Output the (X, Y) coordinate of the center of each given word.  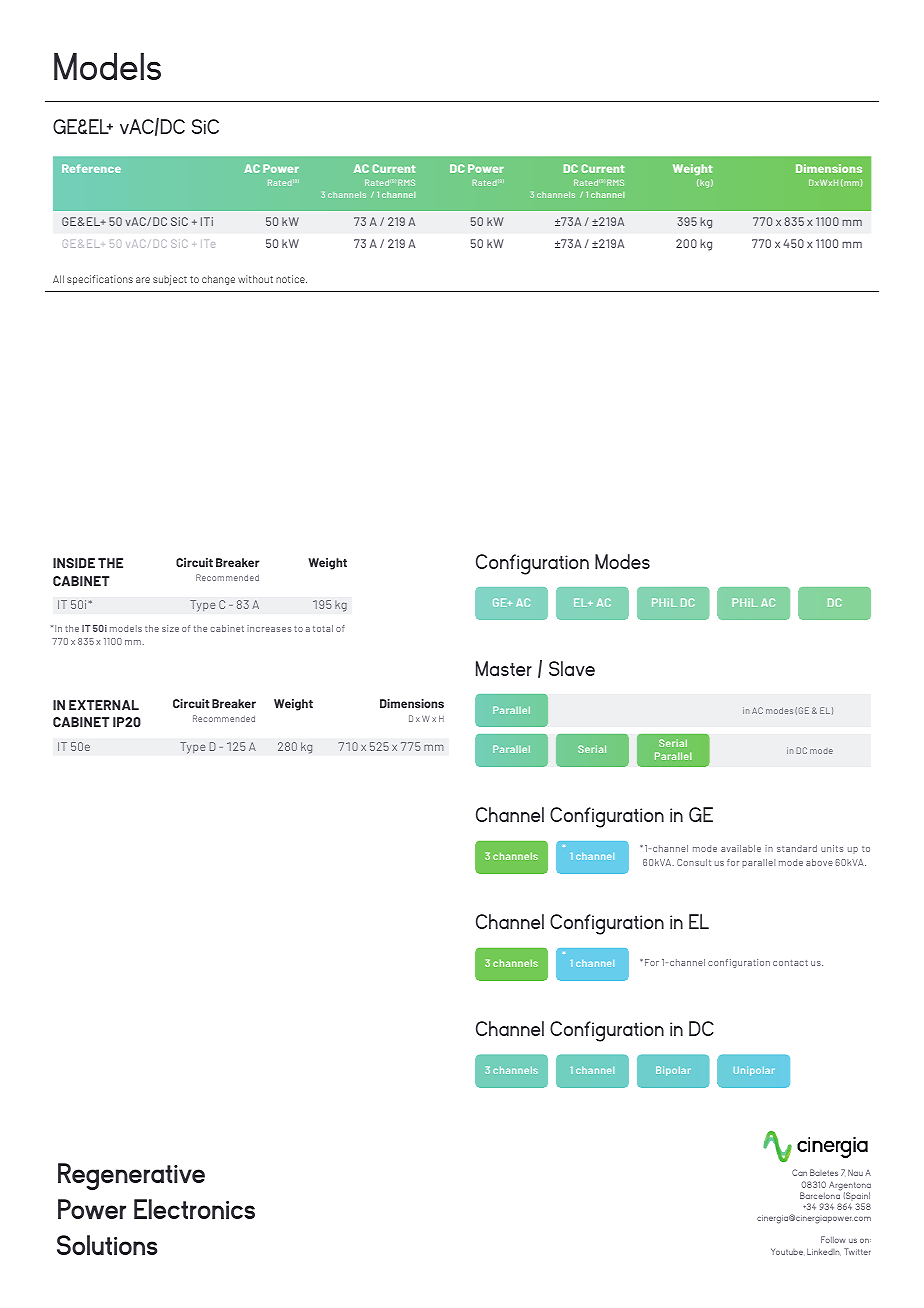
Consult (694, 862)
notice (291, 279)
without (255, 279)
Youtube (787, 1251)
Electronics (194, 1209)
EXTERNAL (104, 705)
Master (504, 668)
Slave (572, 668)
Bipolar (673, 1071)
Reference (91, 168)
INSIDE (74, 563)
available (741, 848)
